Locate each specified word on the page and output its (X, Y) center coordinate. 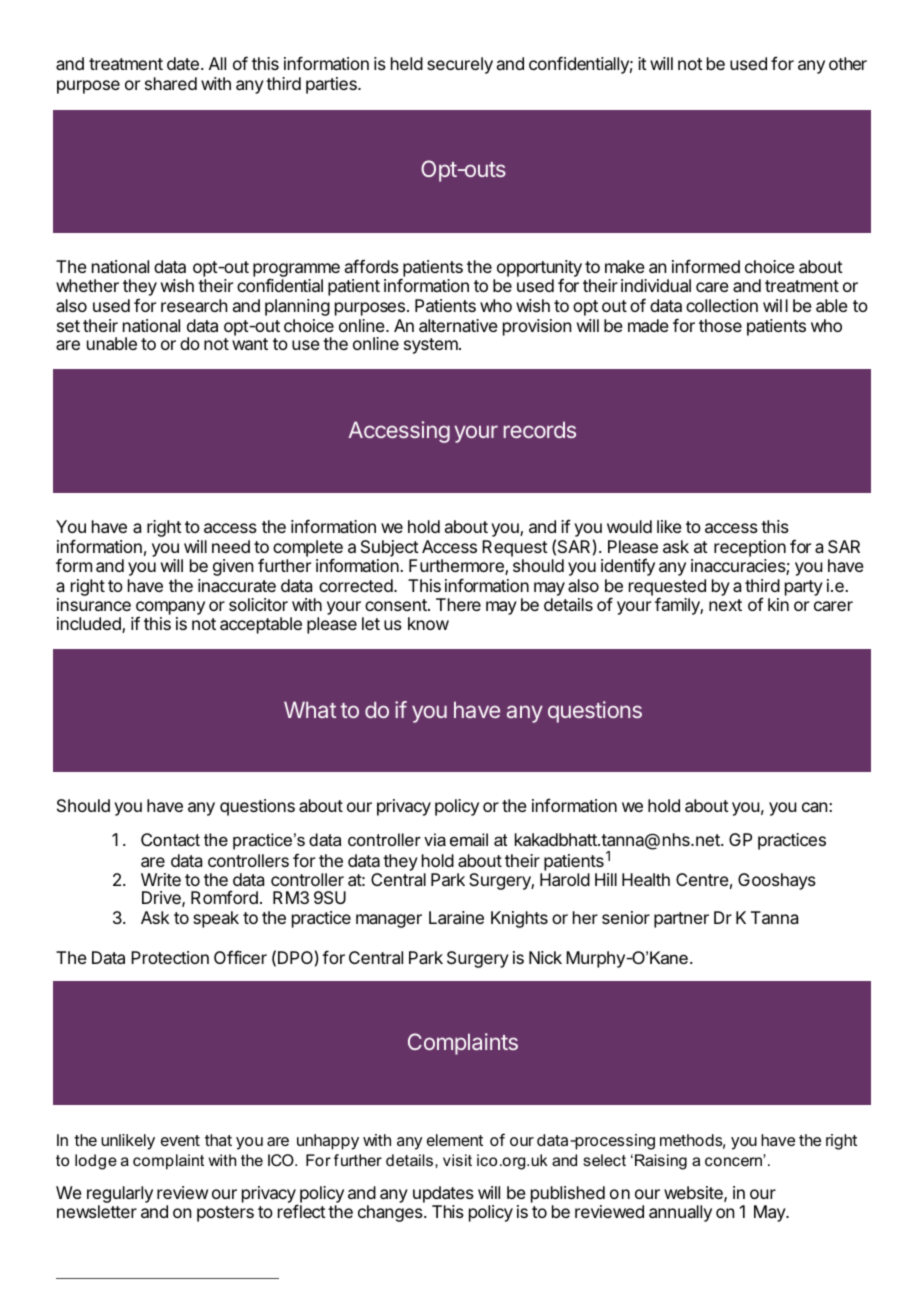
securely (460, 65)
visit (457, 1160)
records (540, 429)
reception (750, 550)
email (469, 839)
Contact (170, 839)
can (814, 807)
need (231, 546)
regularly (120, 1196)
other (848, 63)
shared (171, 83)
